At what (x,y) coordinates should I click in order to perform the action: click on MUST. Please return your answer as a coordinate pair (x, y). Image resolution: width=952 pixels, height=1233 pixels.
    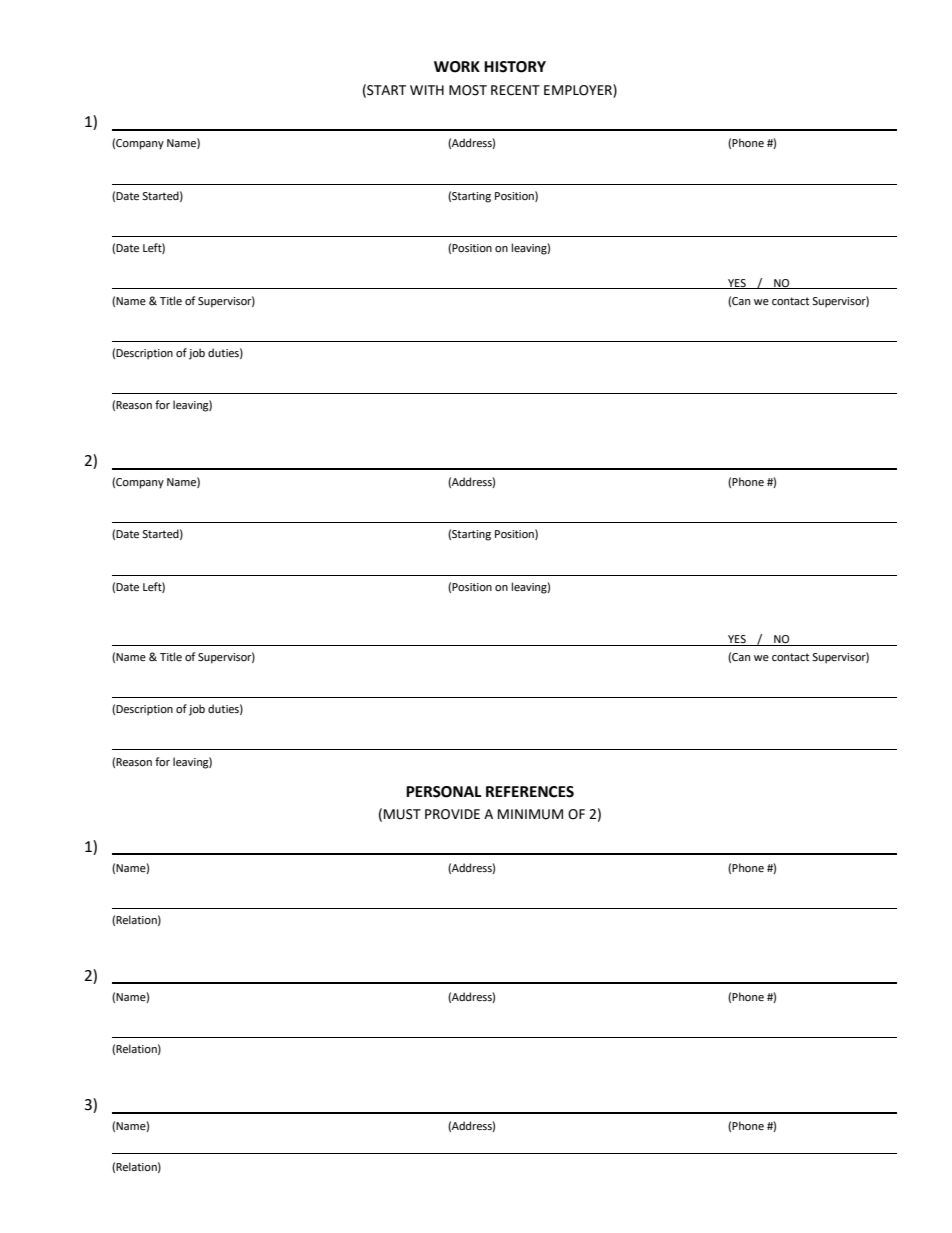
    Looking at the image, I should click on (402, 814).
